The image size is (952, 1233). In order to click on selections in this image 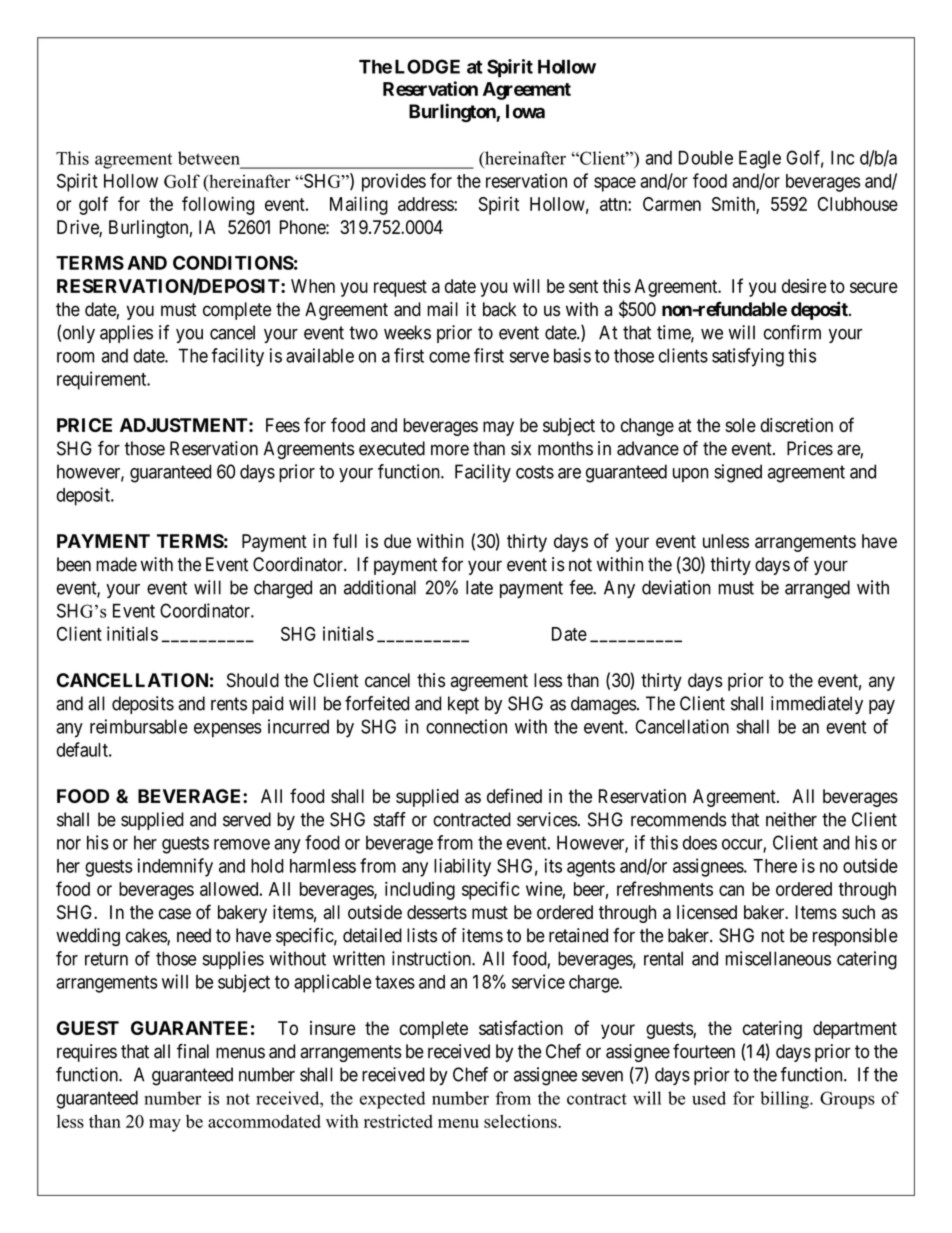, I will do `click(521, 1121)`.
